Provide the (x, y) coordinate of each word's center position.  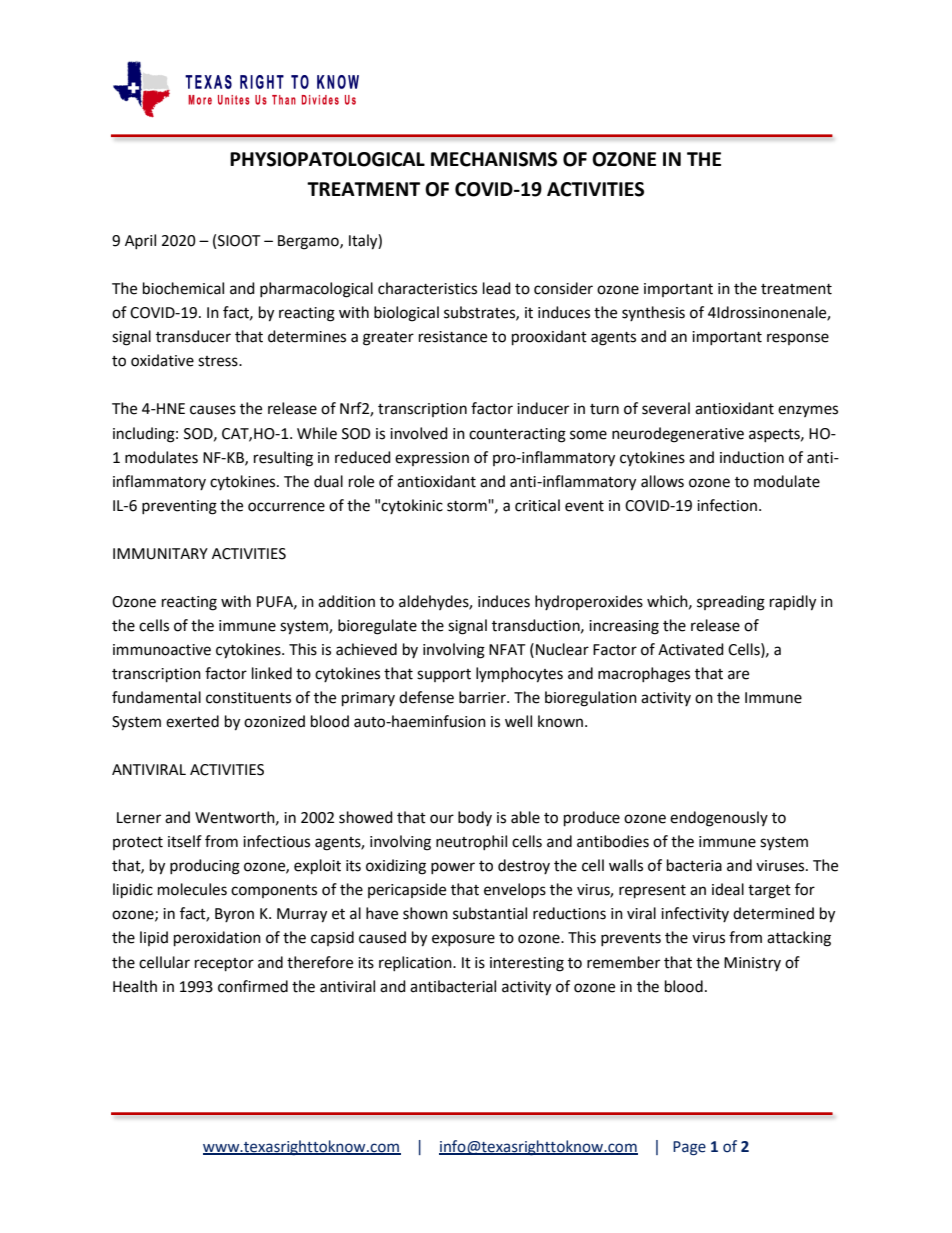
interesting (527, 964)
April (140, 241)
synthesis (653, 313)
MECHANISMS (494, 159)
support (444, 676)
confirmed (253, 986)
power (453, 868)
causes (213, 410)
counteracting (517, 435)
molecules (192, 889)
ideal (728, 889)
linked (272, 673)
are (738, 675)
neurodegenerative (678, 435)
